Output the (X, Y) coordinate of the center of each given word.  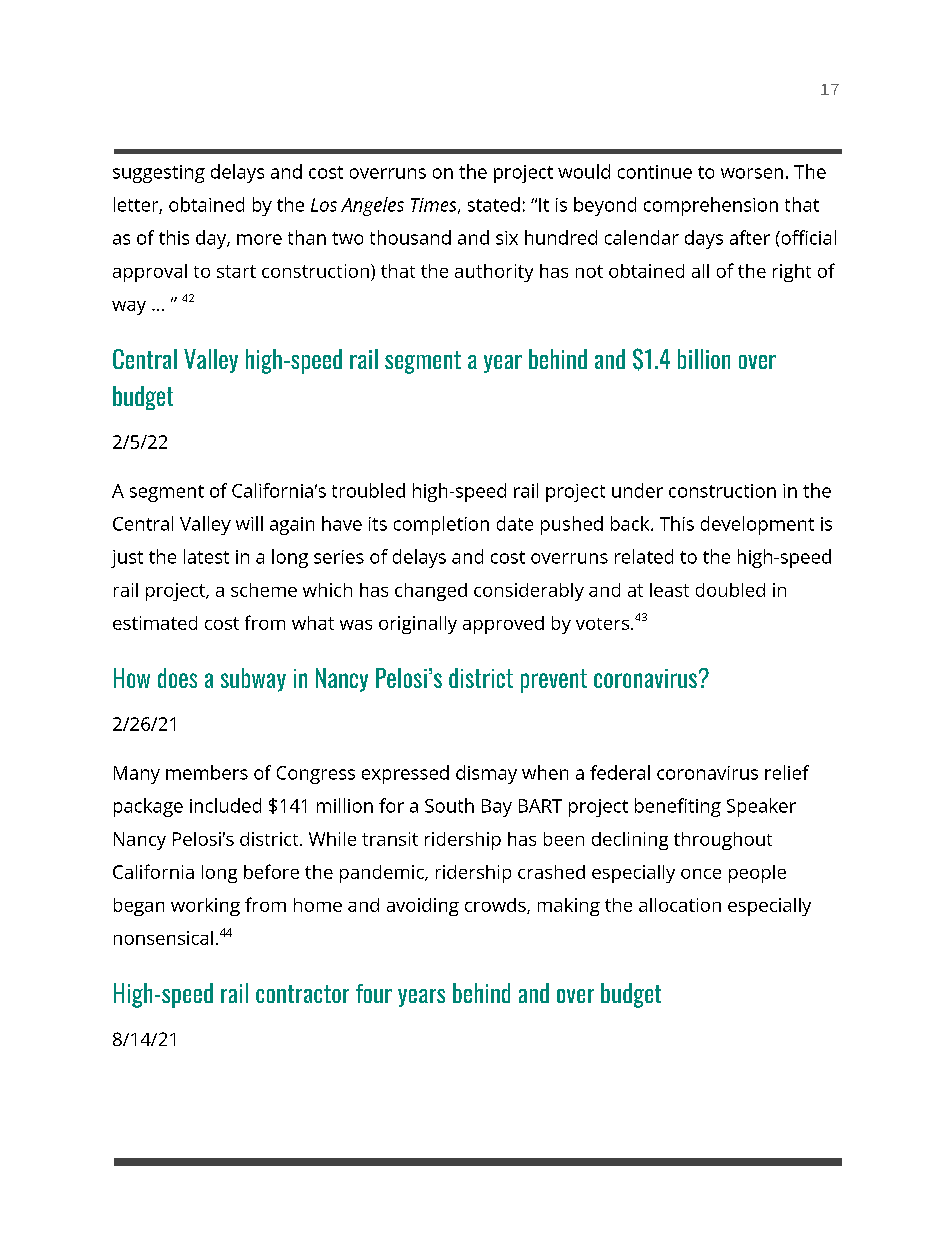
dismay (486, 774)
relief (787, 772)
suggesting (159, 174)
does (177, 678)
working (205, 907)
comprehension (711, 206)
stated (494, 204)
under (637, 490)
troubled (368, 490)
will (249, 523)
